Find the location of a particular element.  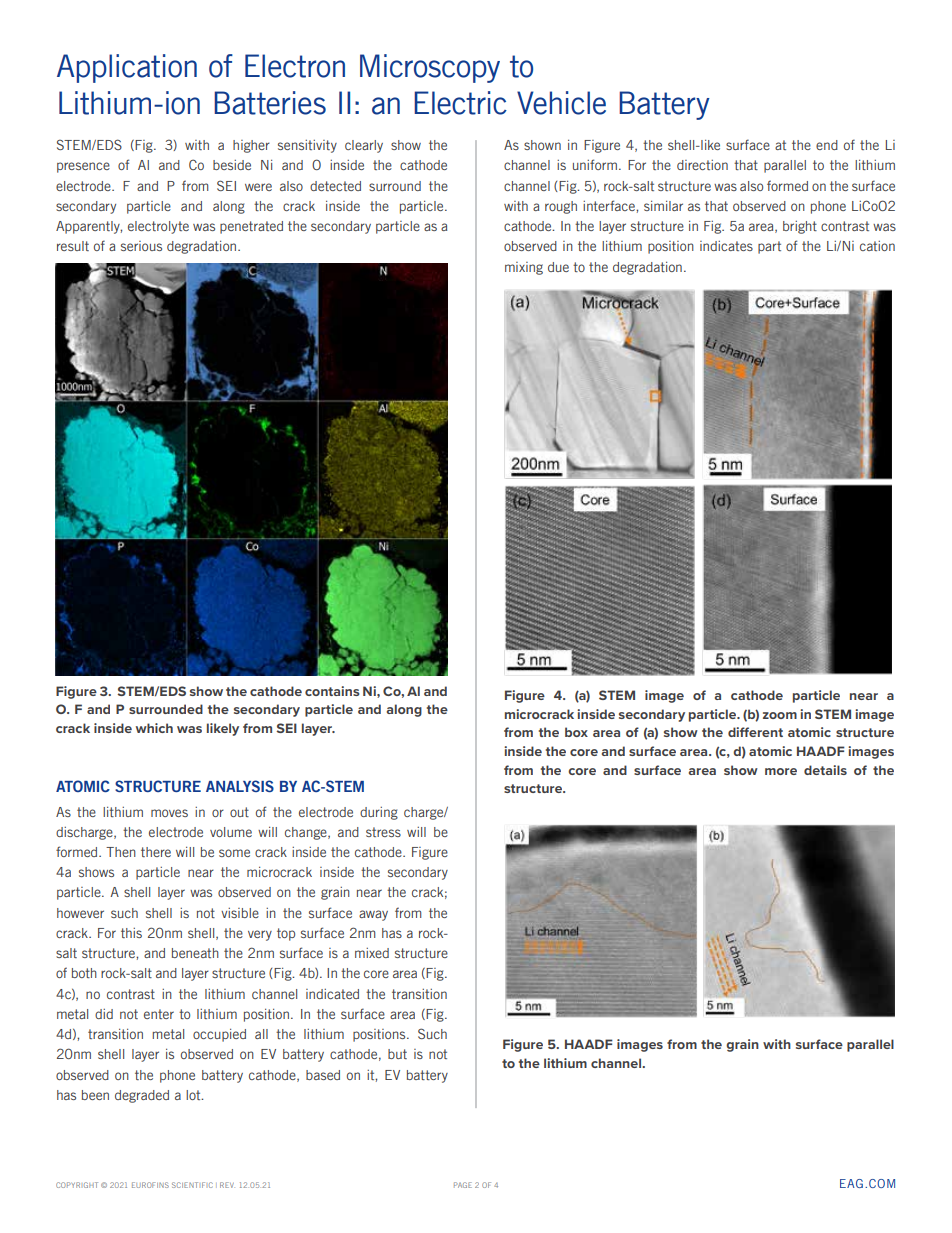

more is located at coordinates (781, 771).
